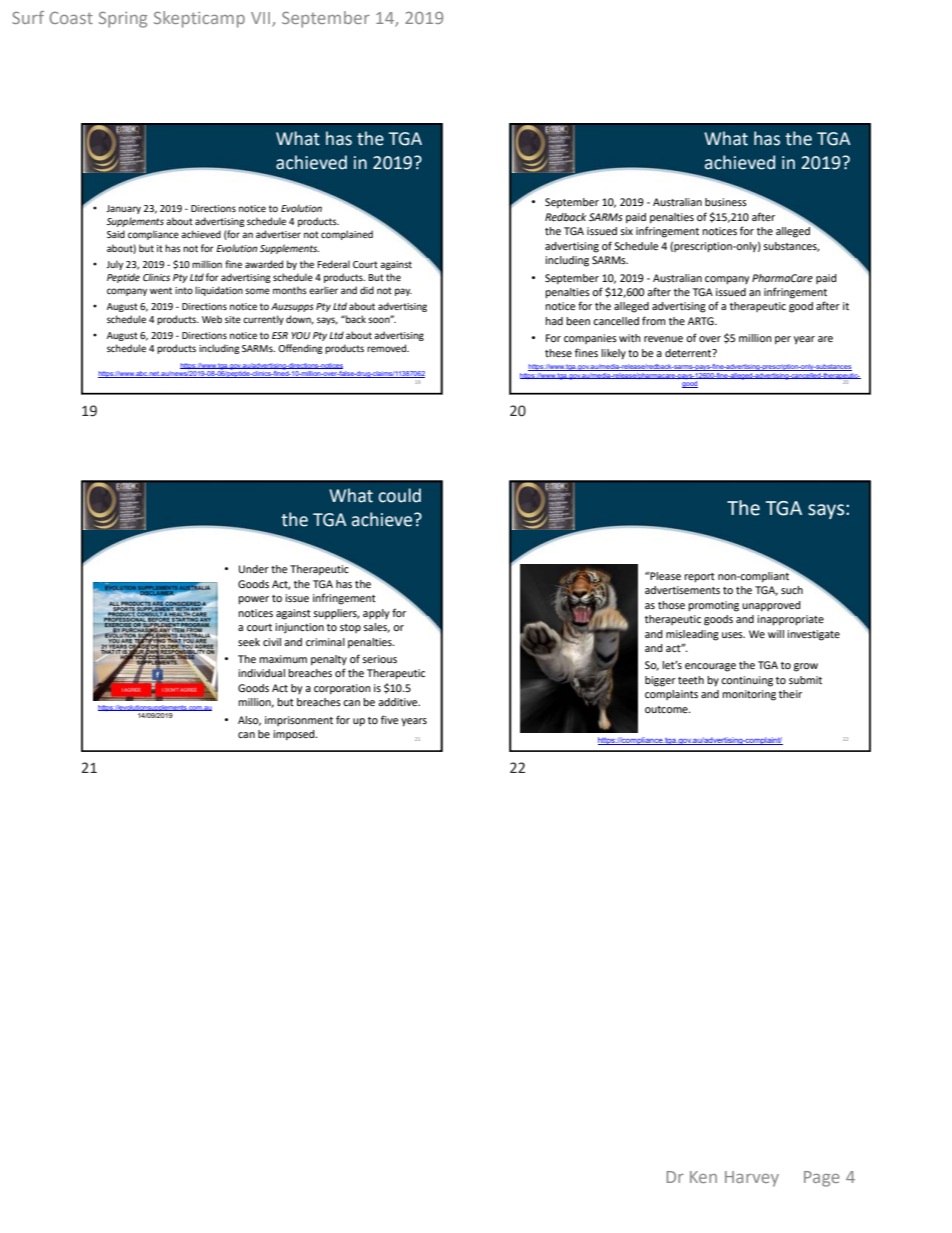  I want to click on five, so click(389, 719).
